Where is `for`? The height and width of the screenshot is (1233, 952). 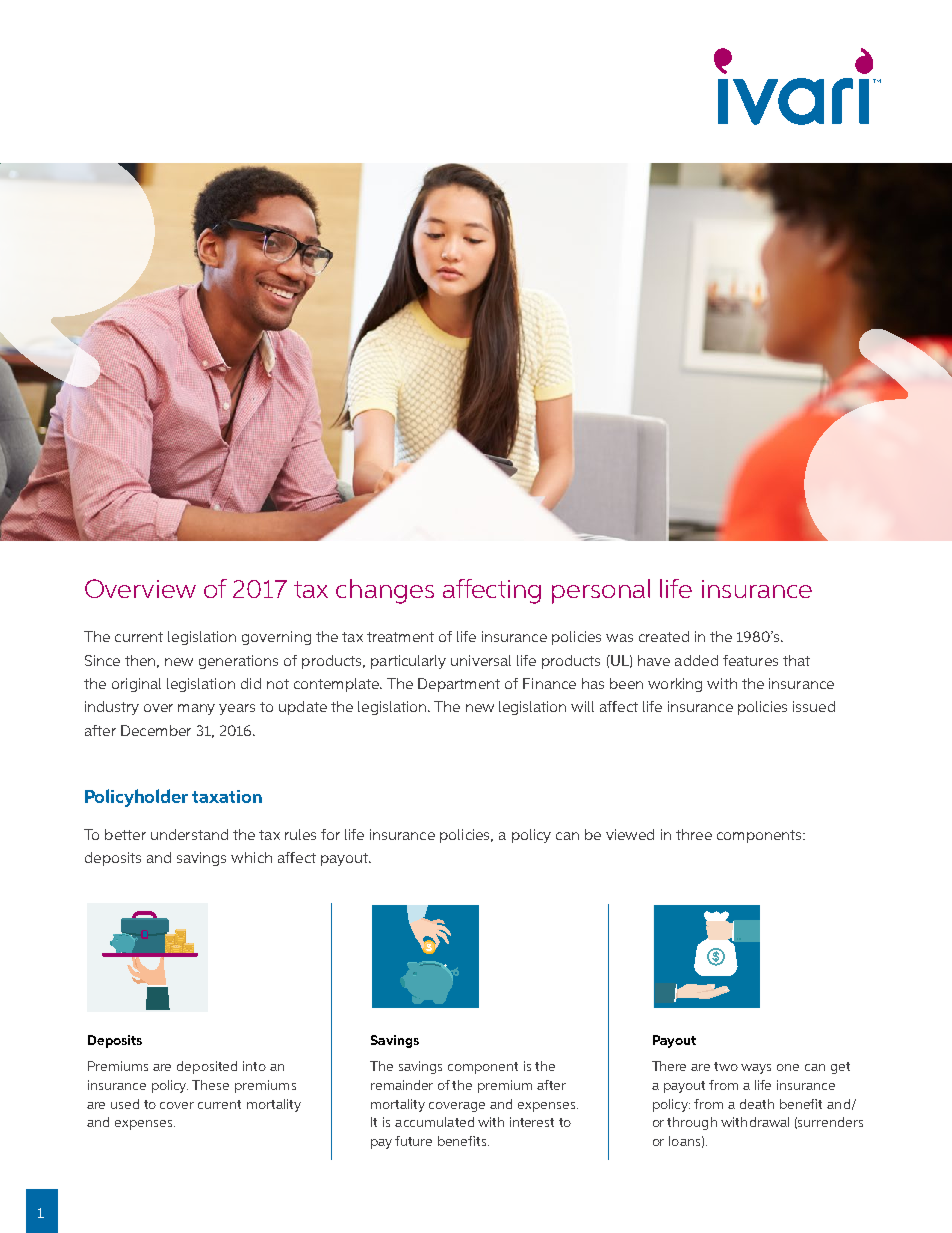 for is located at coordinates (330, 834).
